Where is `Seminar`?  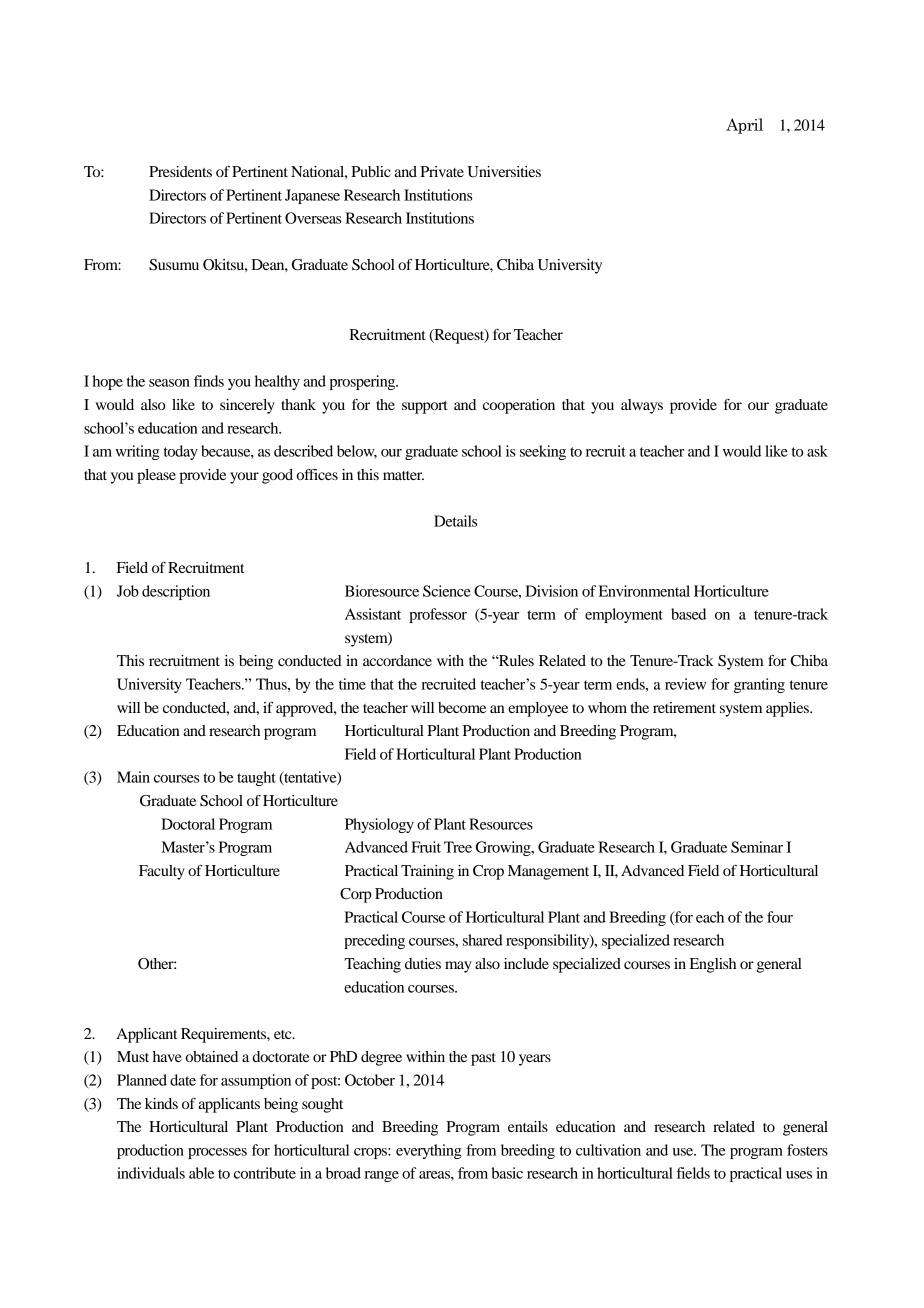
Seminar is located at coordinates (757, 847).
